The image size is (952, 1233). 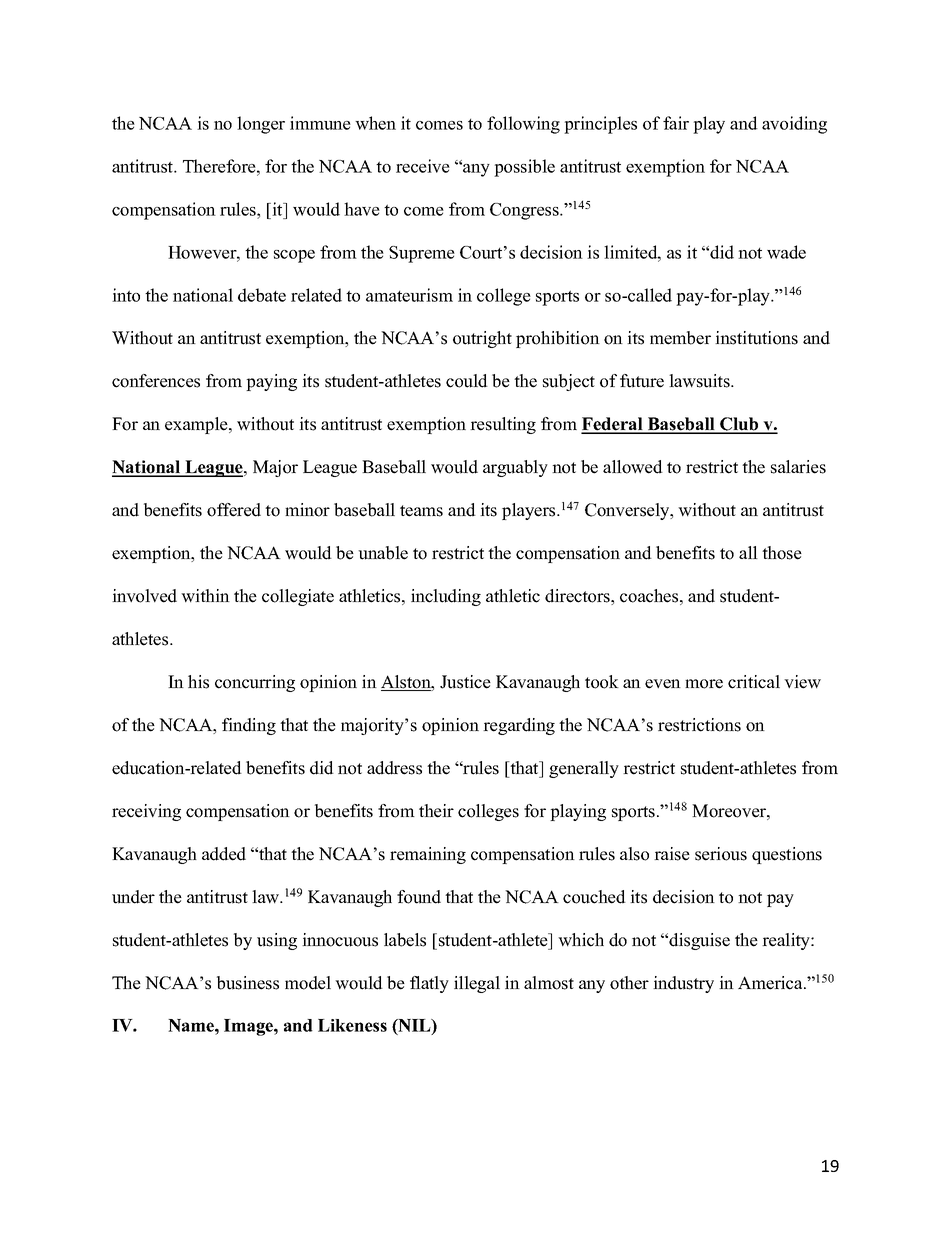 I want to click on critical, so click(x=754, y=682).
